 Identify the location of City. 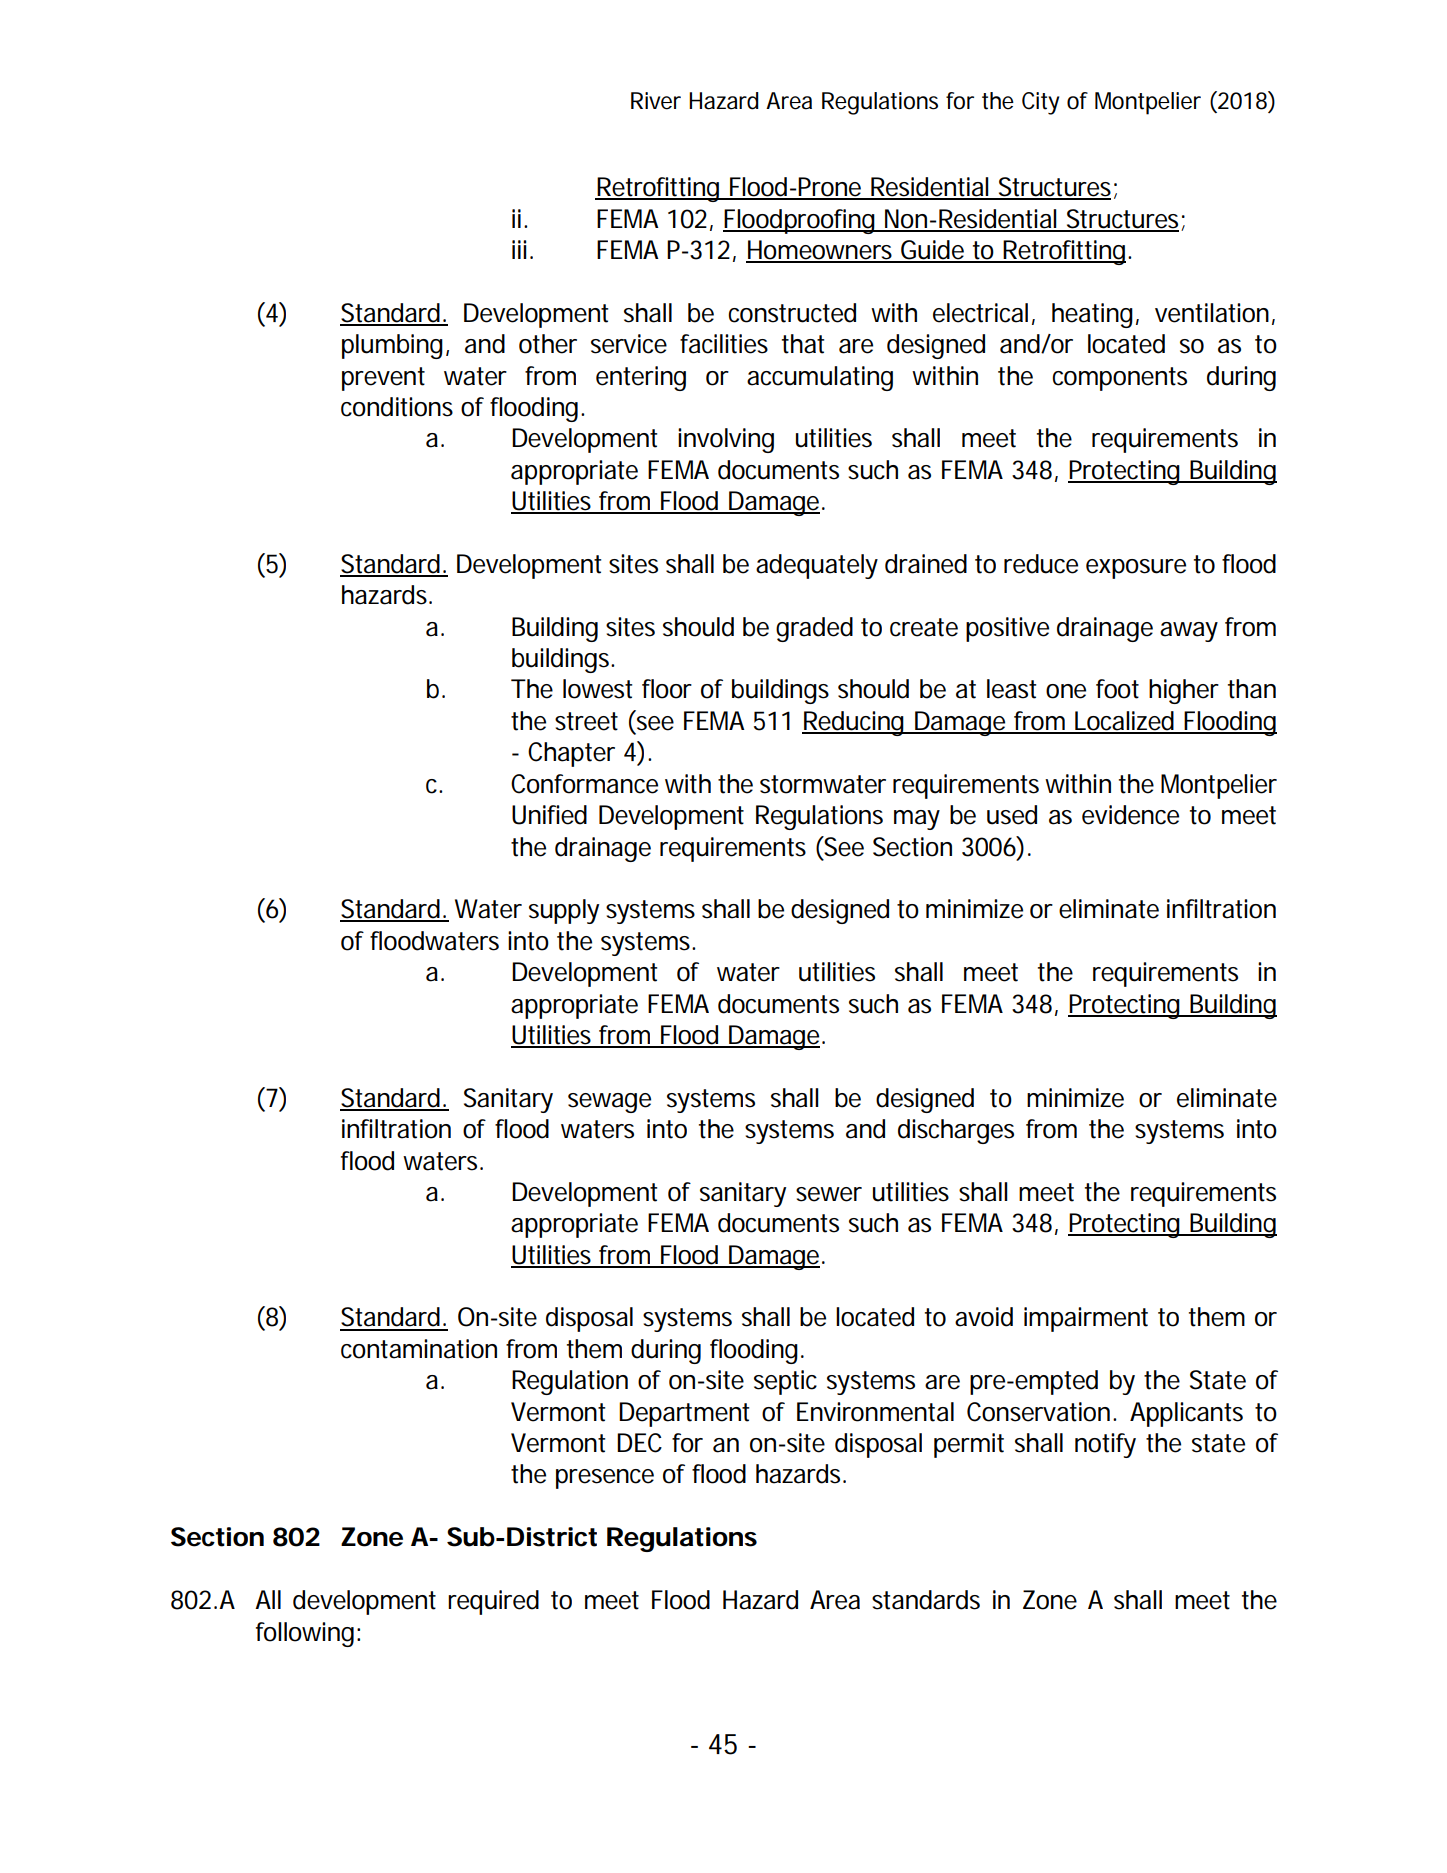
(1040, 103).
